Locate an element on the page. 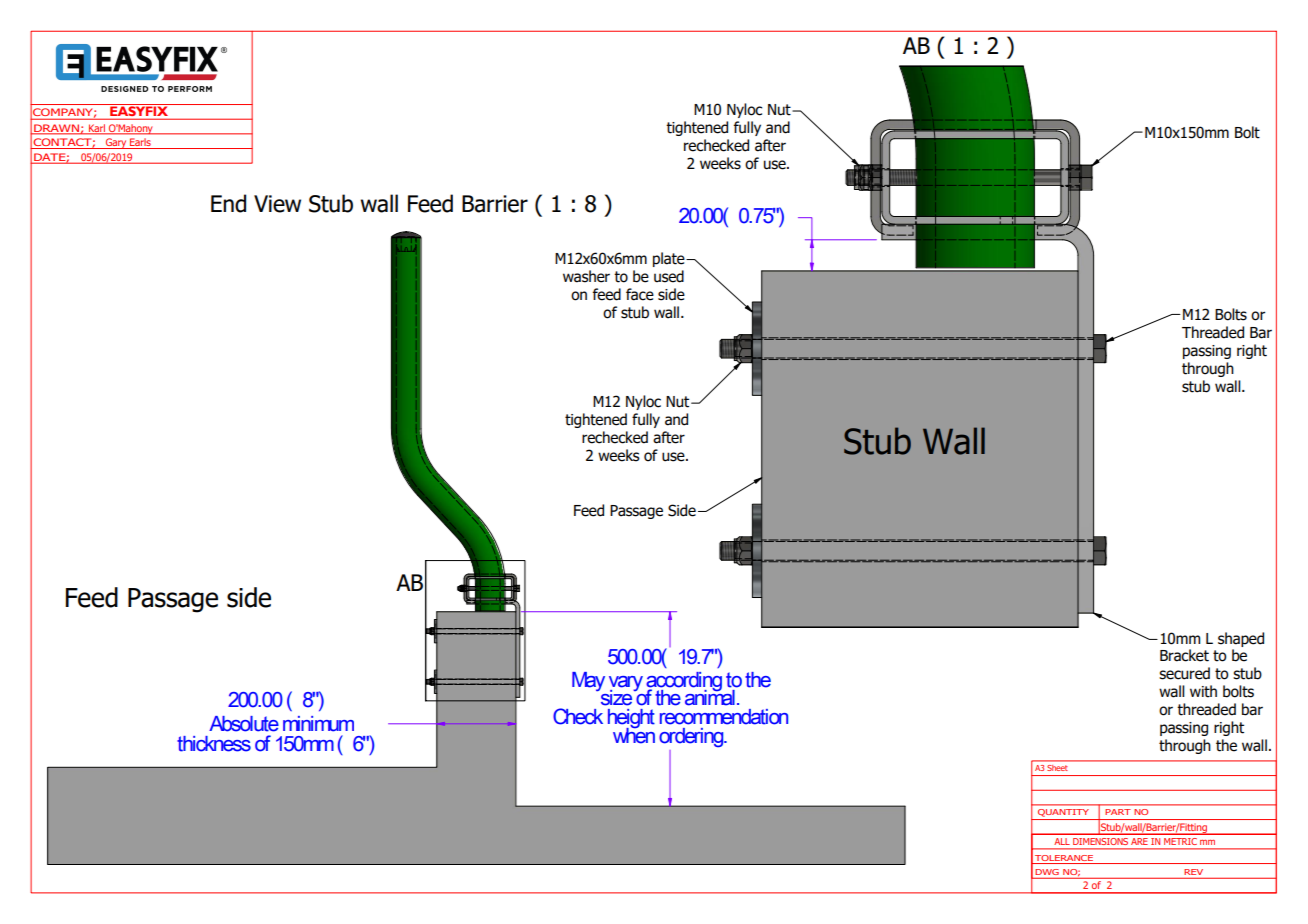 This image has width=1308, height=924. face is located at coordinates (640, 294).
